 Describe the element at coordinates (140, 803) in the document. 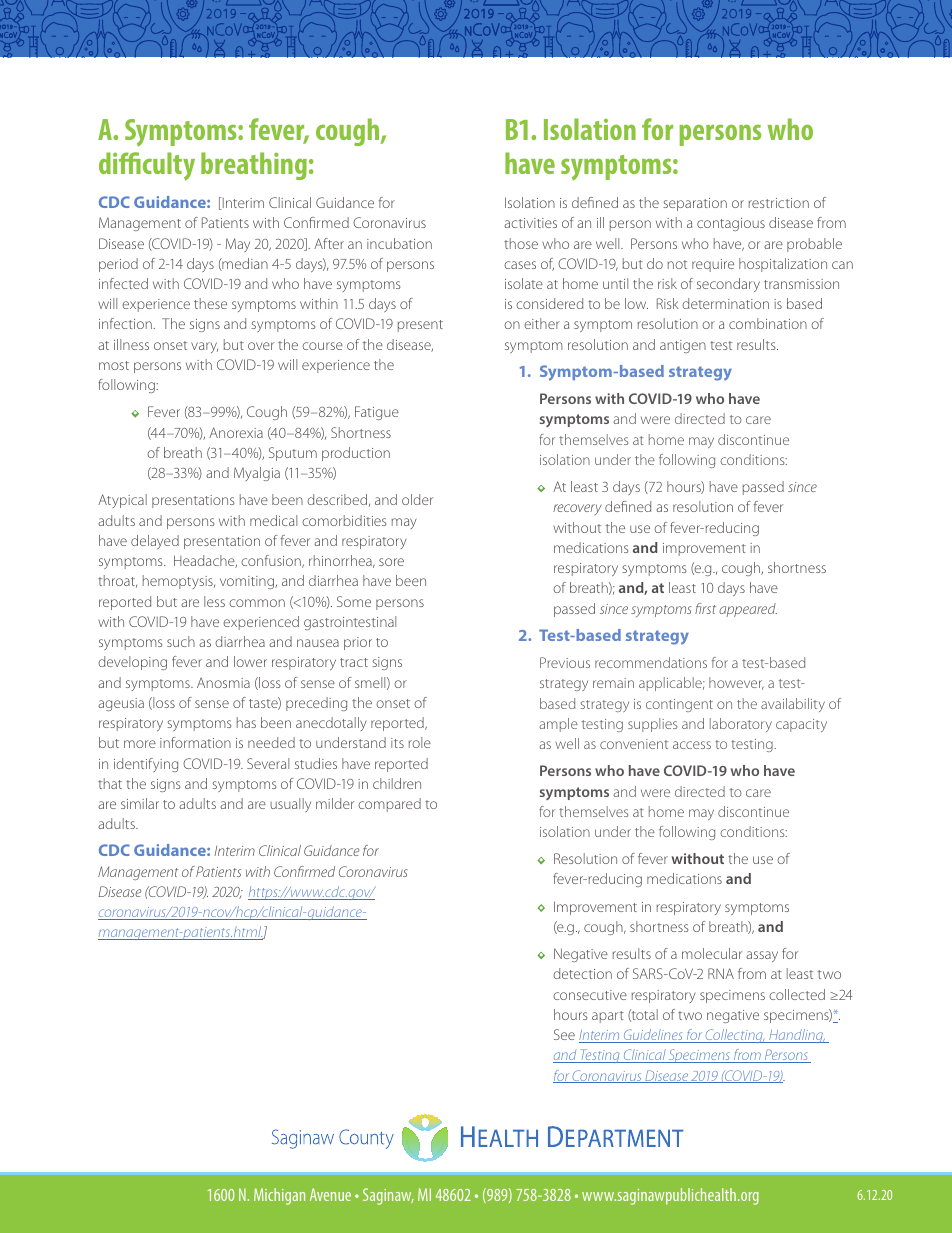

I see `similar` at that location.
